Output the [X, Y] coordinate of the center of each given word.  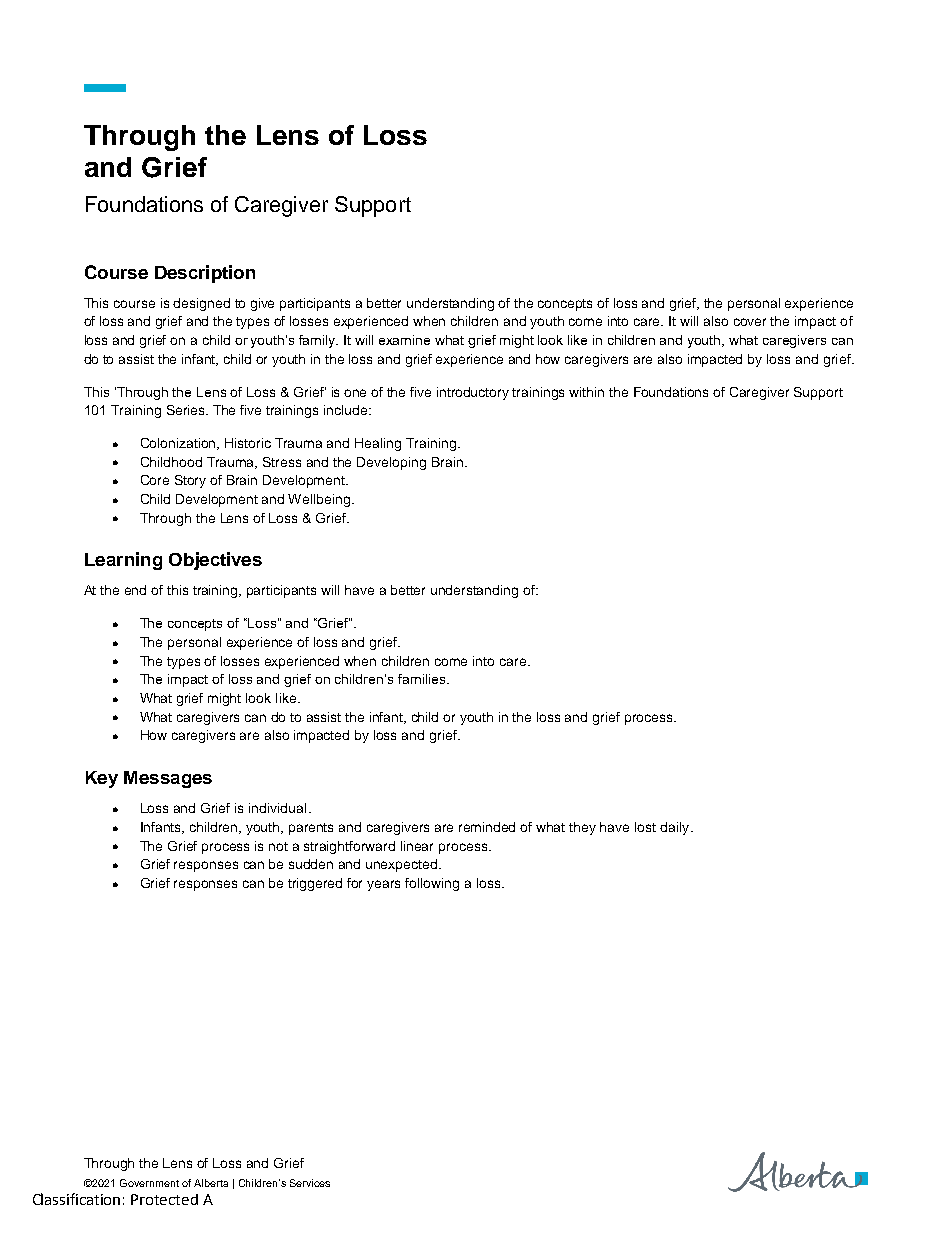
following [432, 884]
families [423, 679]
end [135, 590]
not [278, 846]
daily [674, 828]
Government [149, 1183]
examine [404, 340]
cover [750, 322]
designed [201, 304]
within [586, 392]
